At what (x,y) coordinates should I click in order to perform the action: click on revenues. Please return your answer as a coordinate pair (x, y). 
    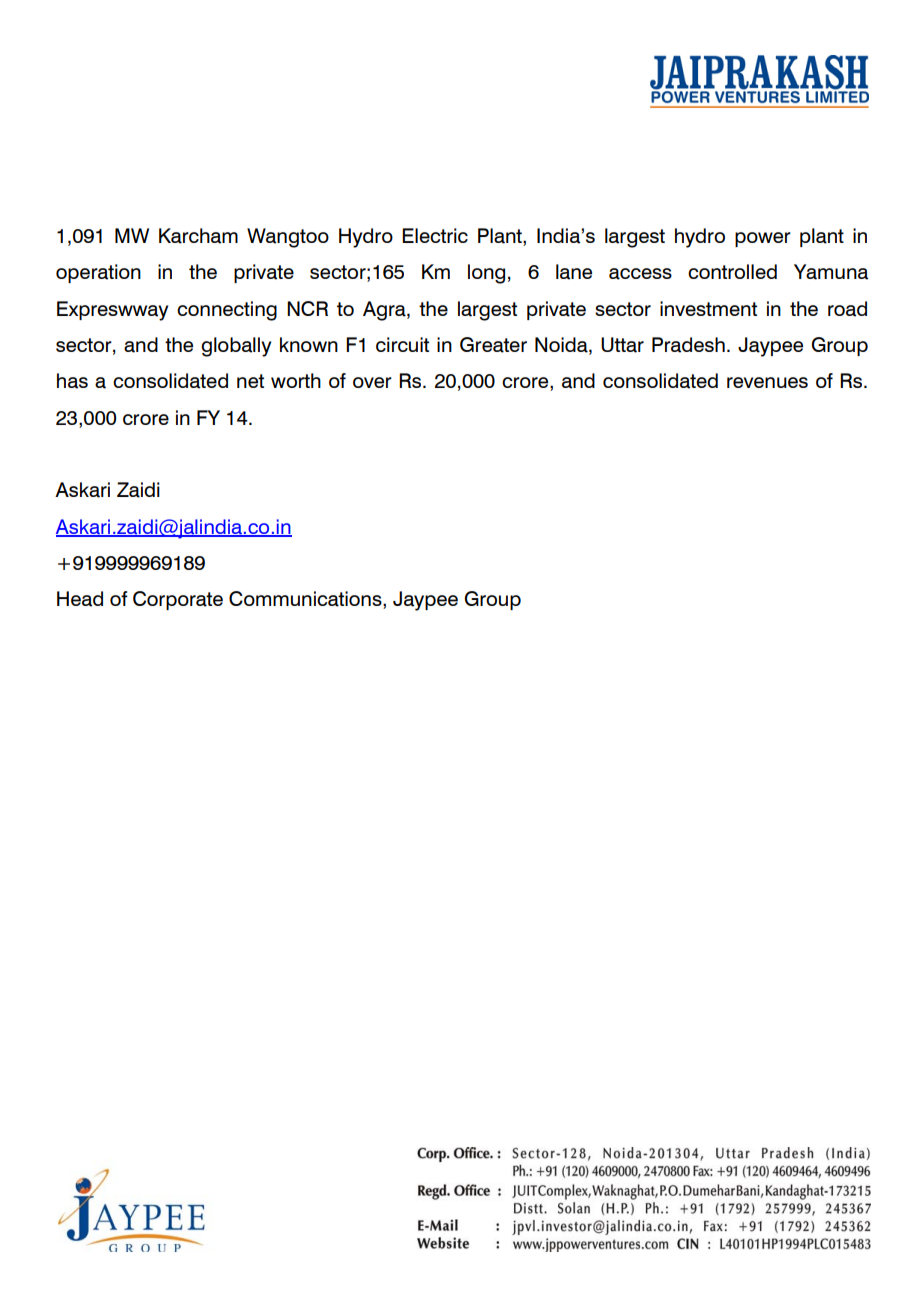
    Looking at the image, I should click on (767, 382).
